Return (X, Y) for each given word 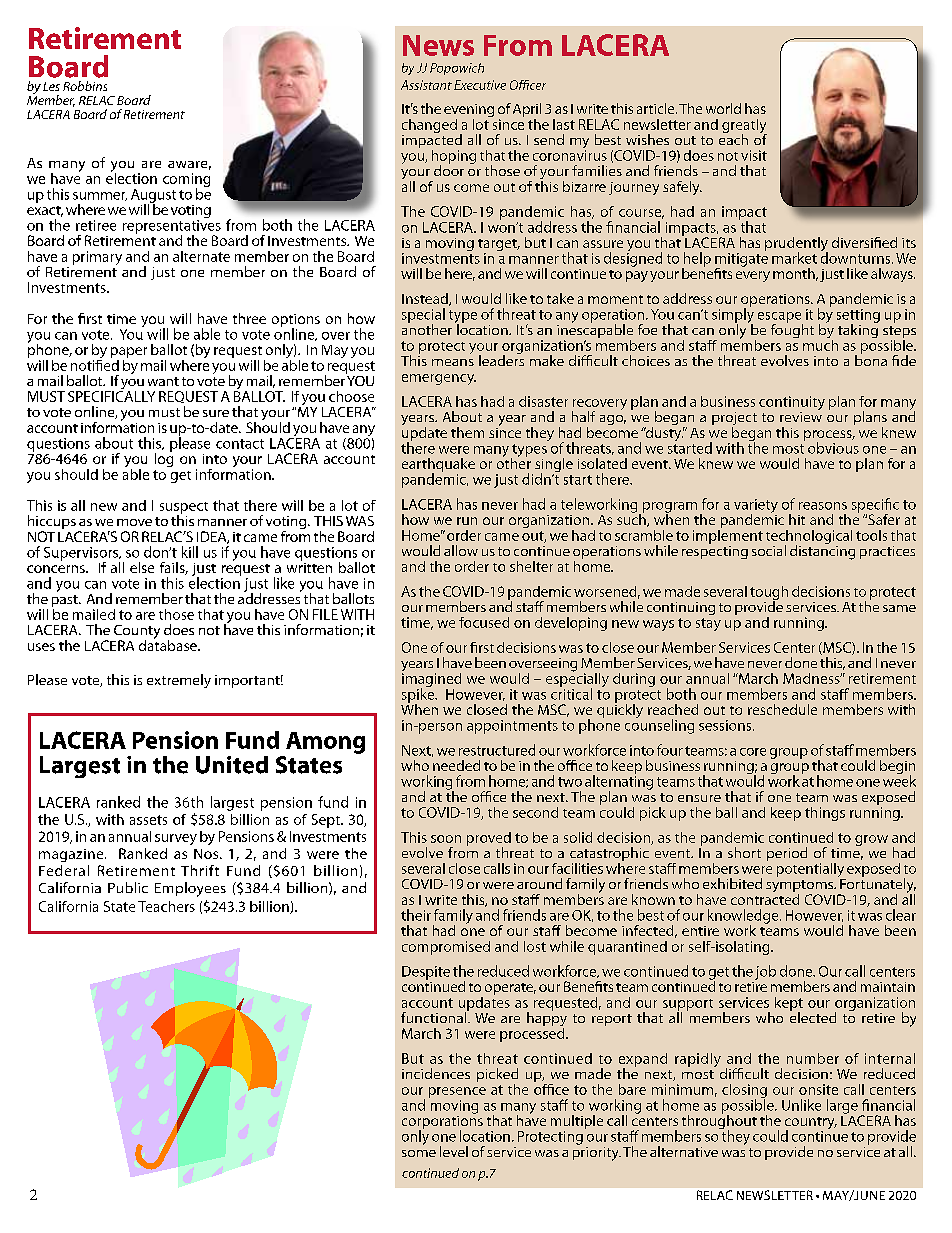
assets (148, 820)
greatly (744, 127)
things (825, 814)
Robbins (85, 86)
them (467, 432)
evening (469, 112)
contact (240, 444)
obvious (833, 448)
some (419, 1153)
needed (456, 765)
